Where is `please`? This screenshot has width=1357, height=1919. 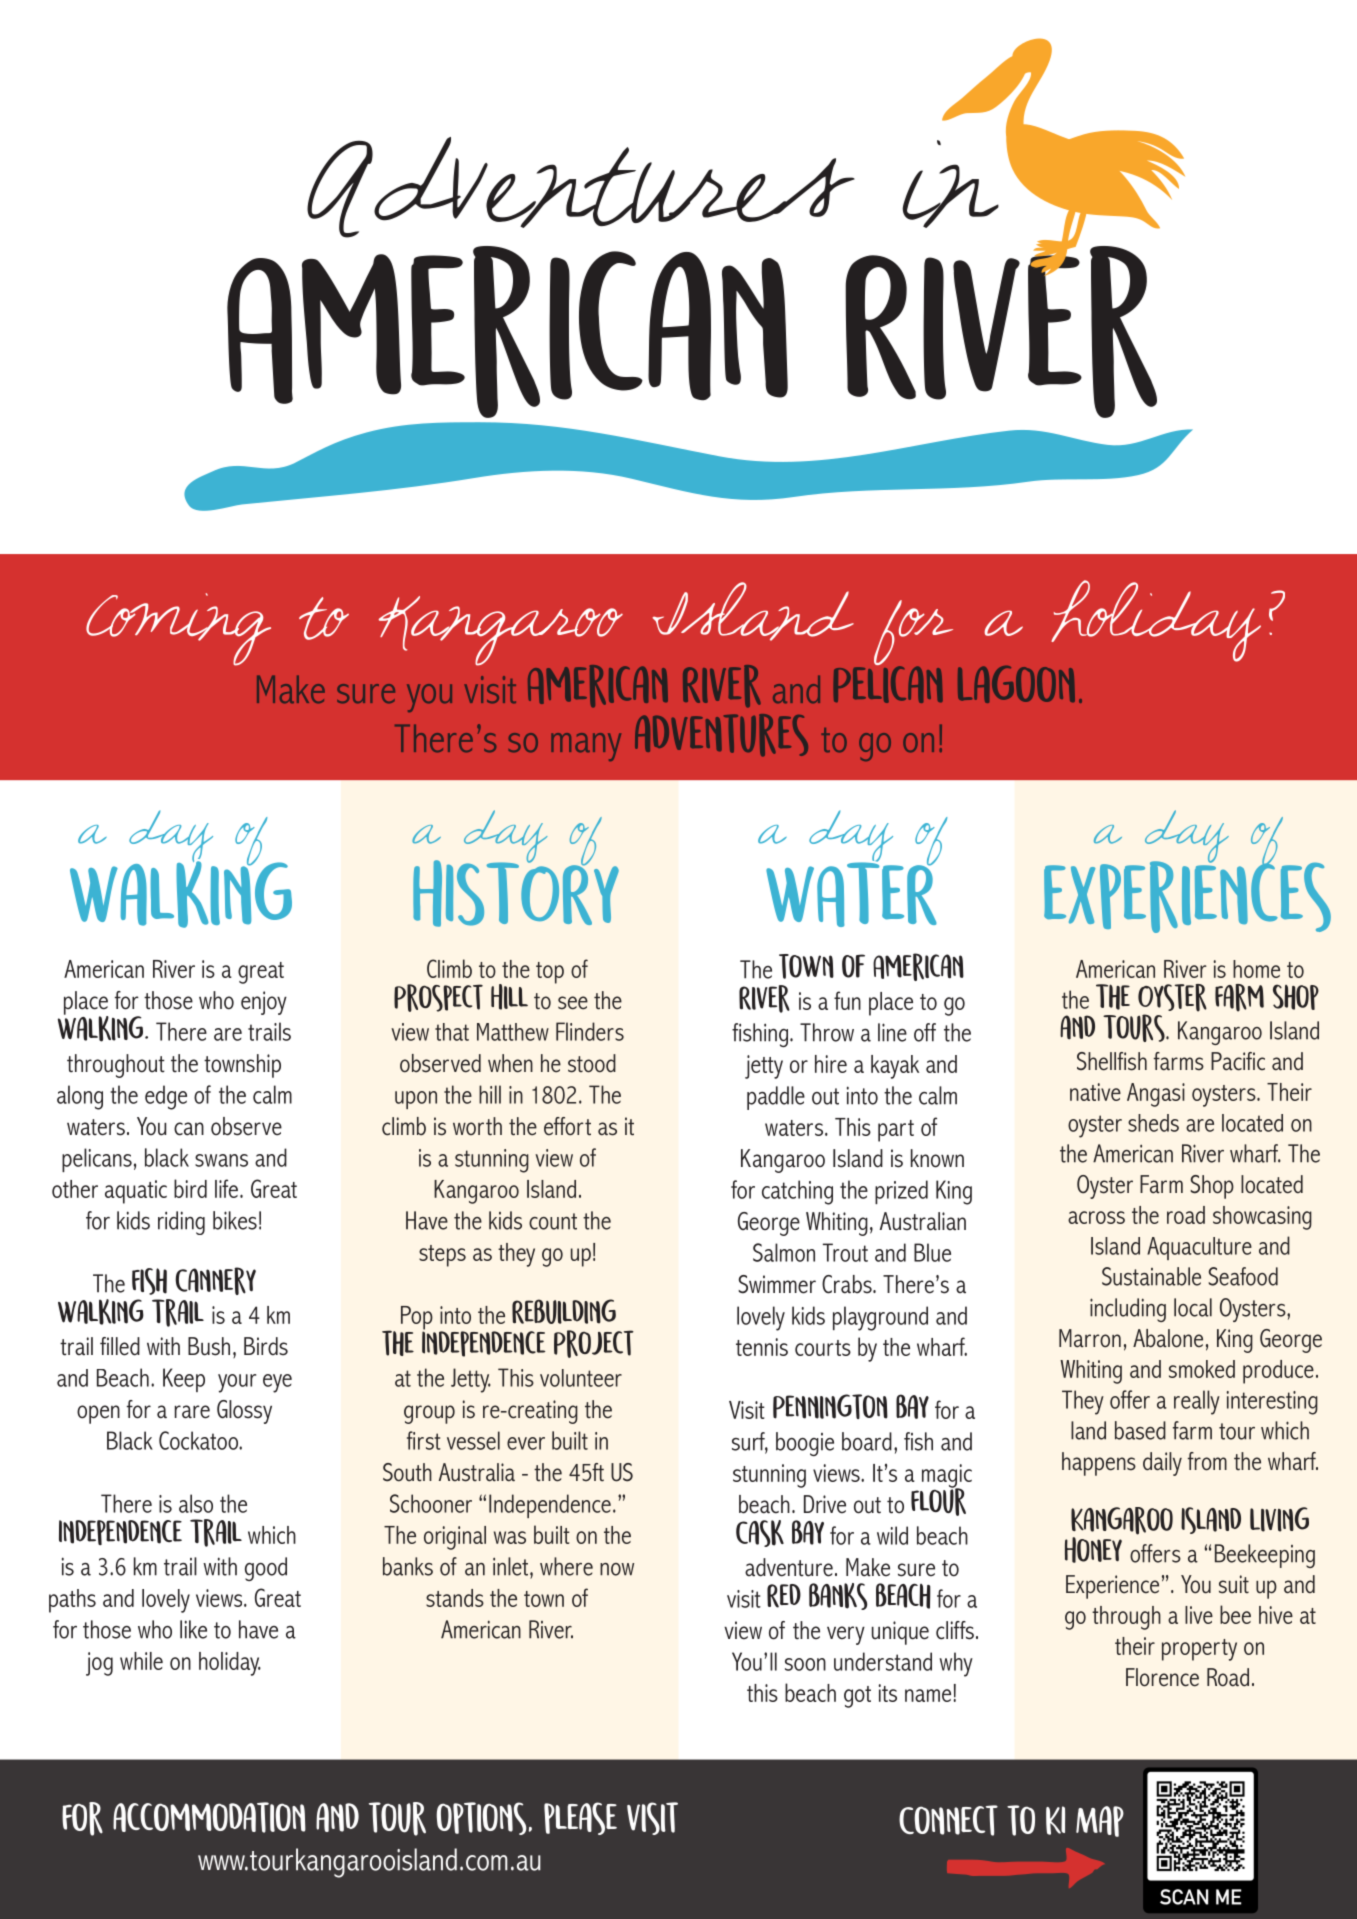 please is located at coordinates (580, 1818).
